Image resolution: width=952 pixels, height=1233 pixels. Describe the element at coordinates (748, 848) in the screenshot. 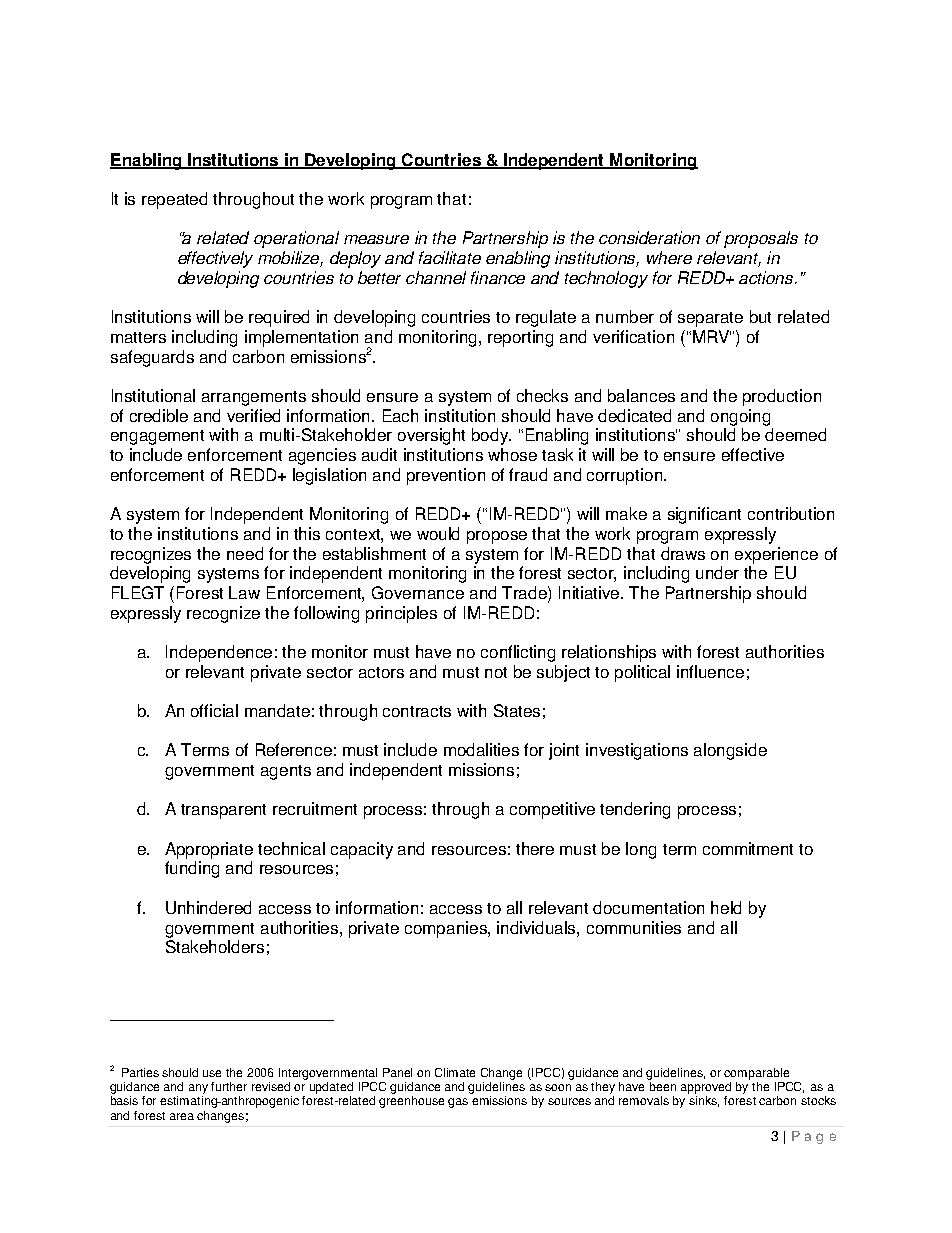

I see `commitment` at that location.
